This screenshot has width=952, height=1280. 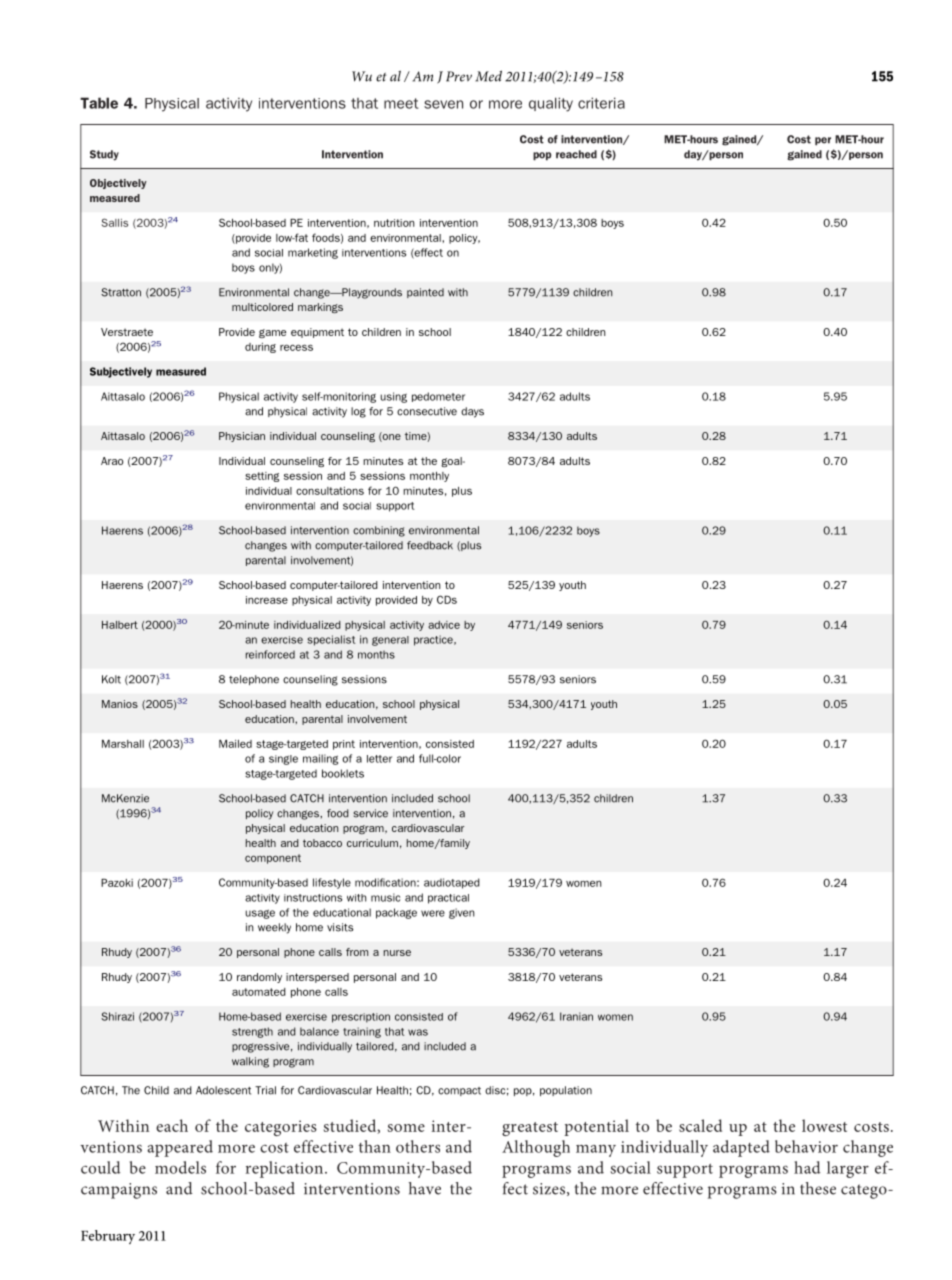 What do you see at coordinates (601, 103) in the screenshot?
I see `criteria` at bounding box center [601, 103].
